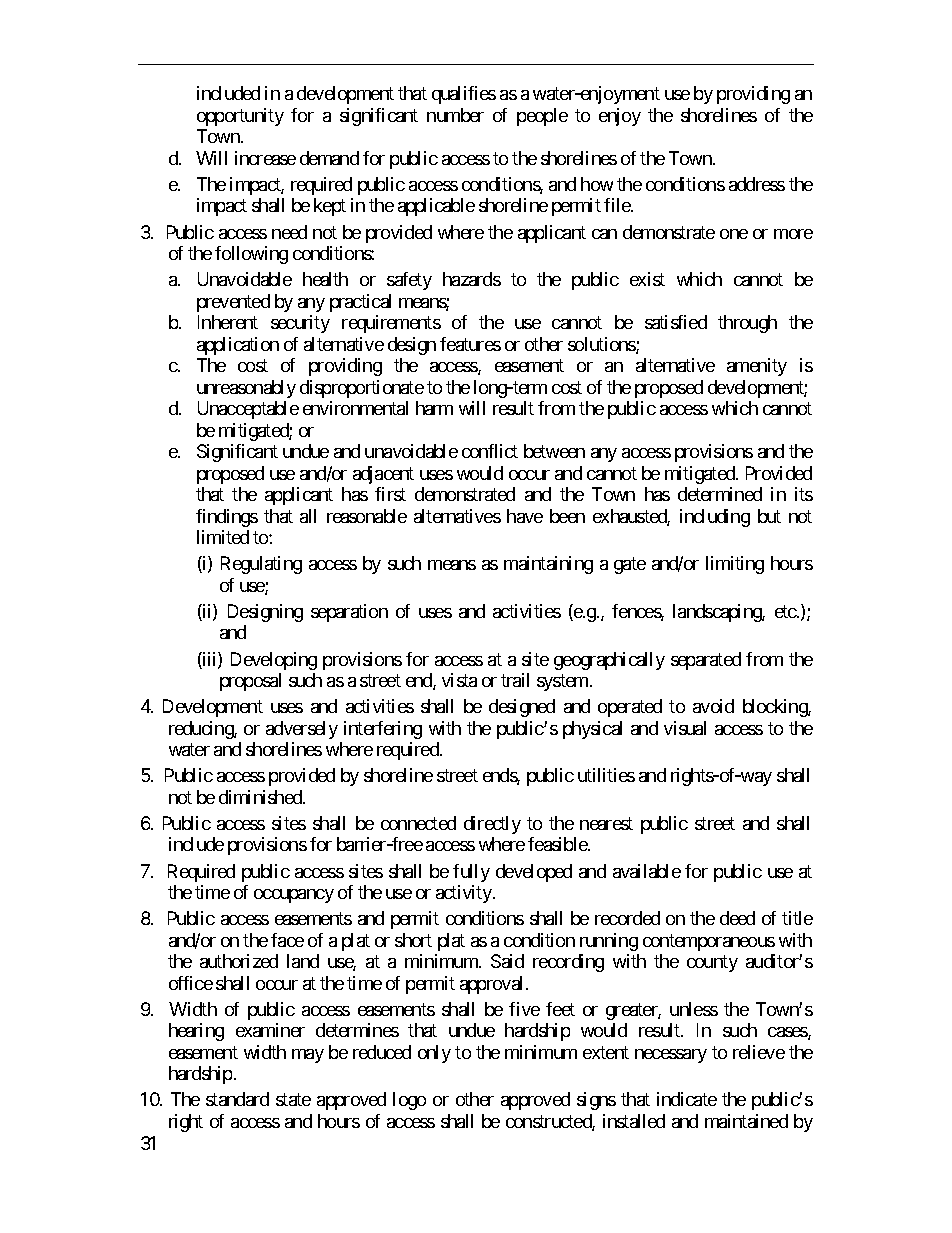  Describe the element at coordinates (246, 389) in the image. I see `unreasonably` at that location.
